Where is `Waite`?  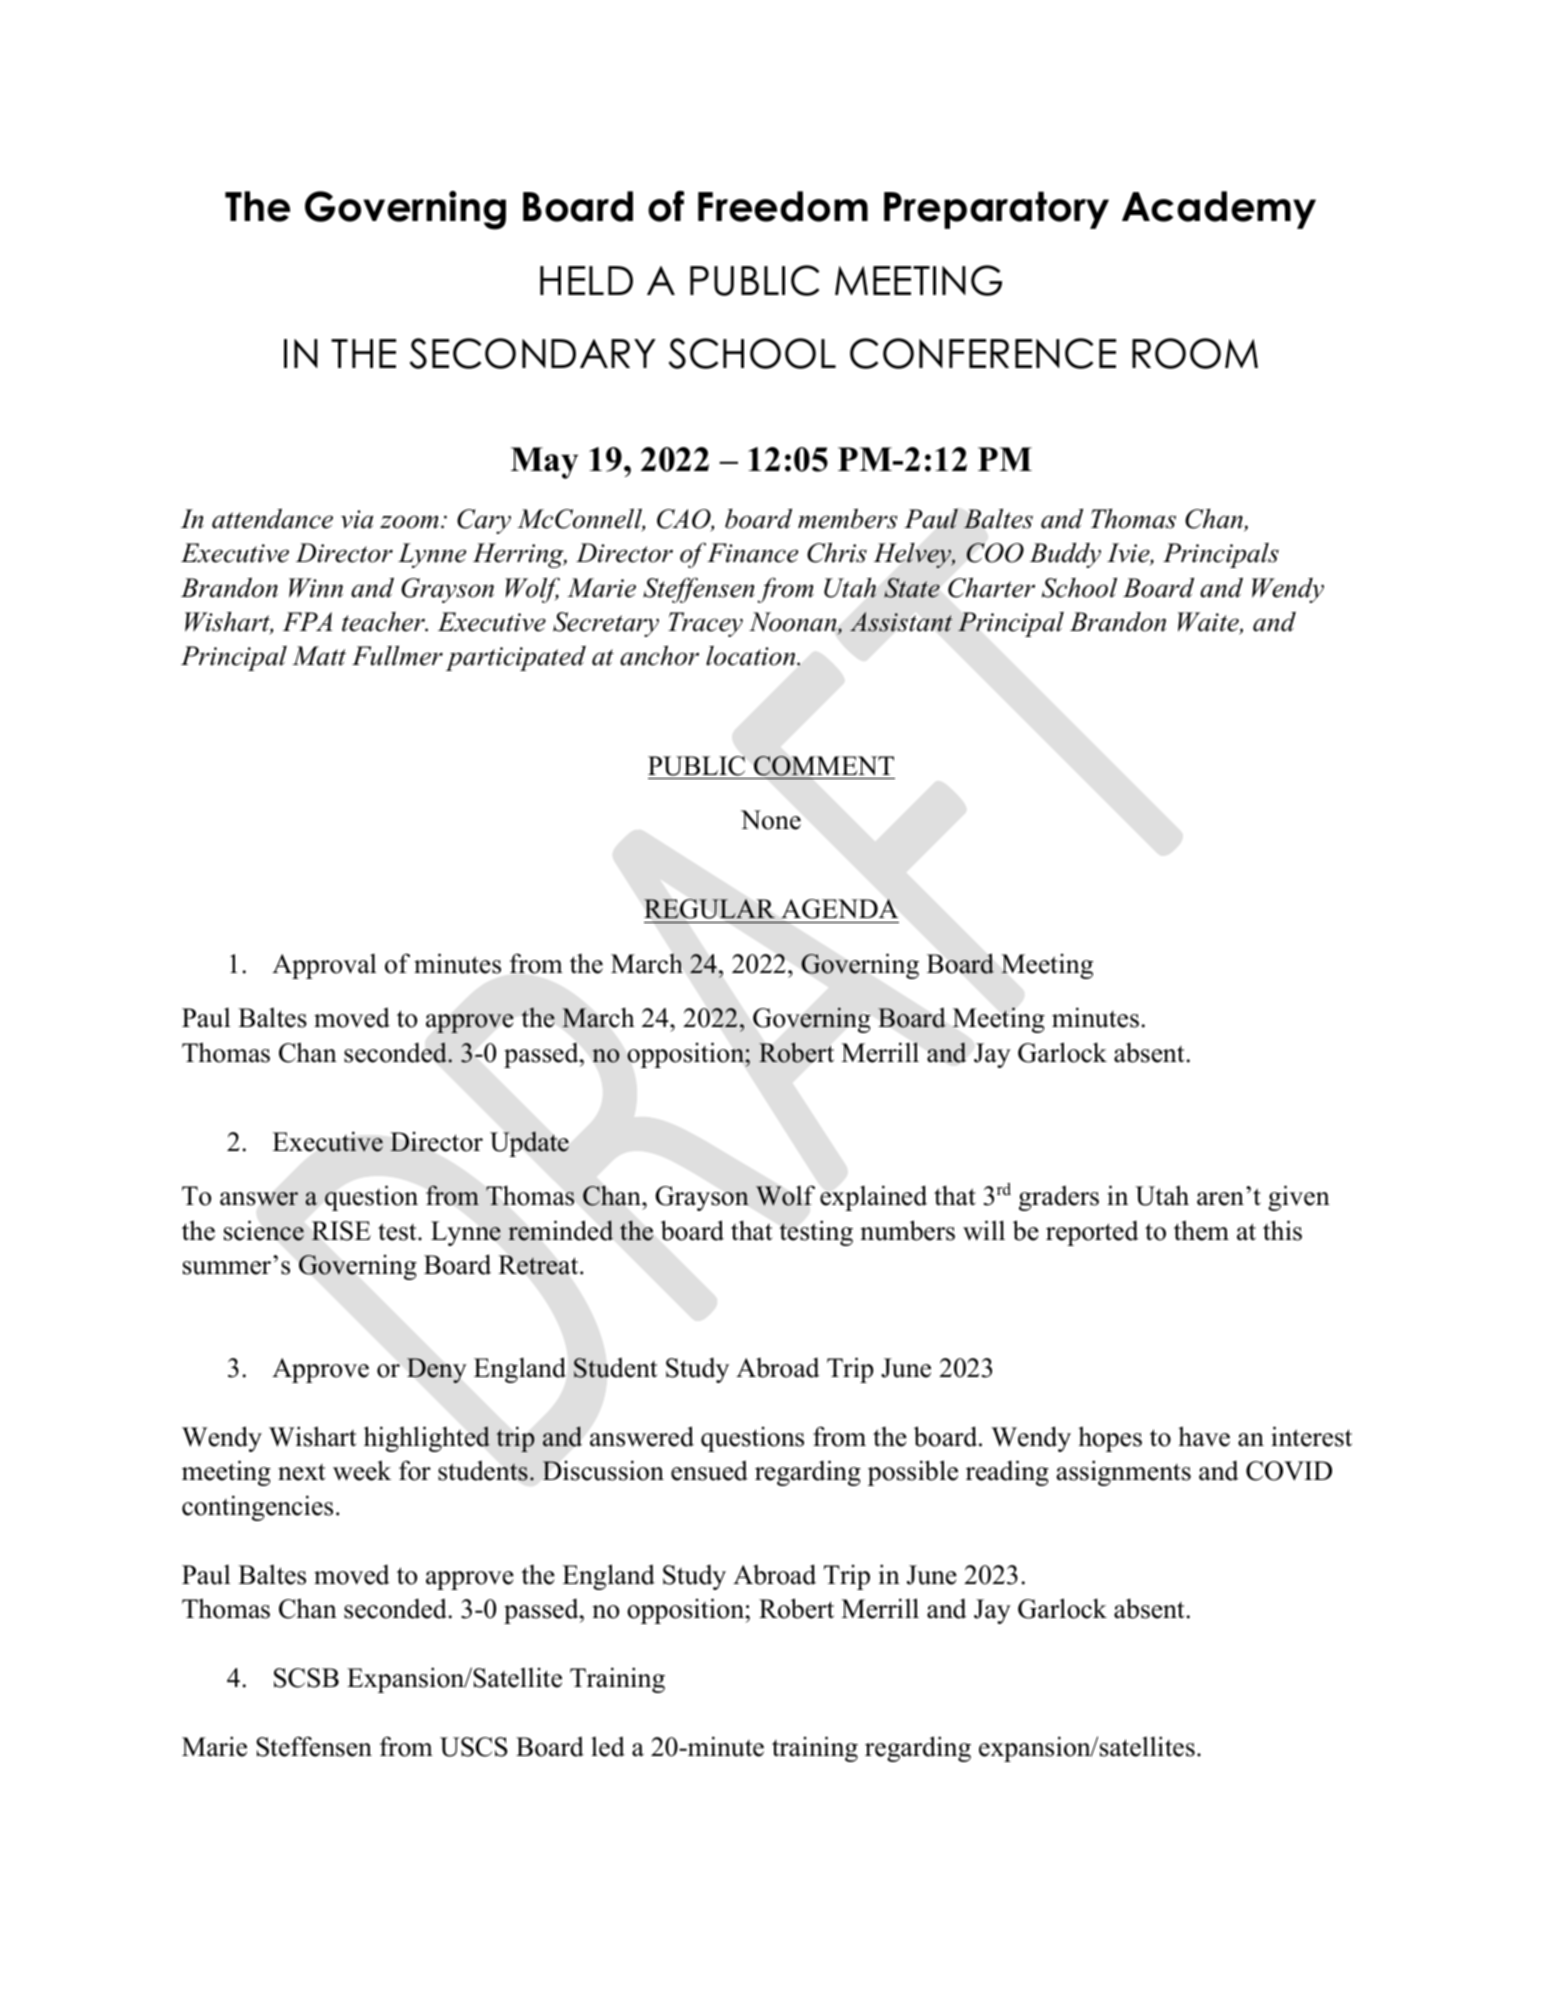
Waite is located at coordinates (1209, 623).
